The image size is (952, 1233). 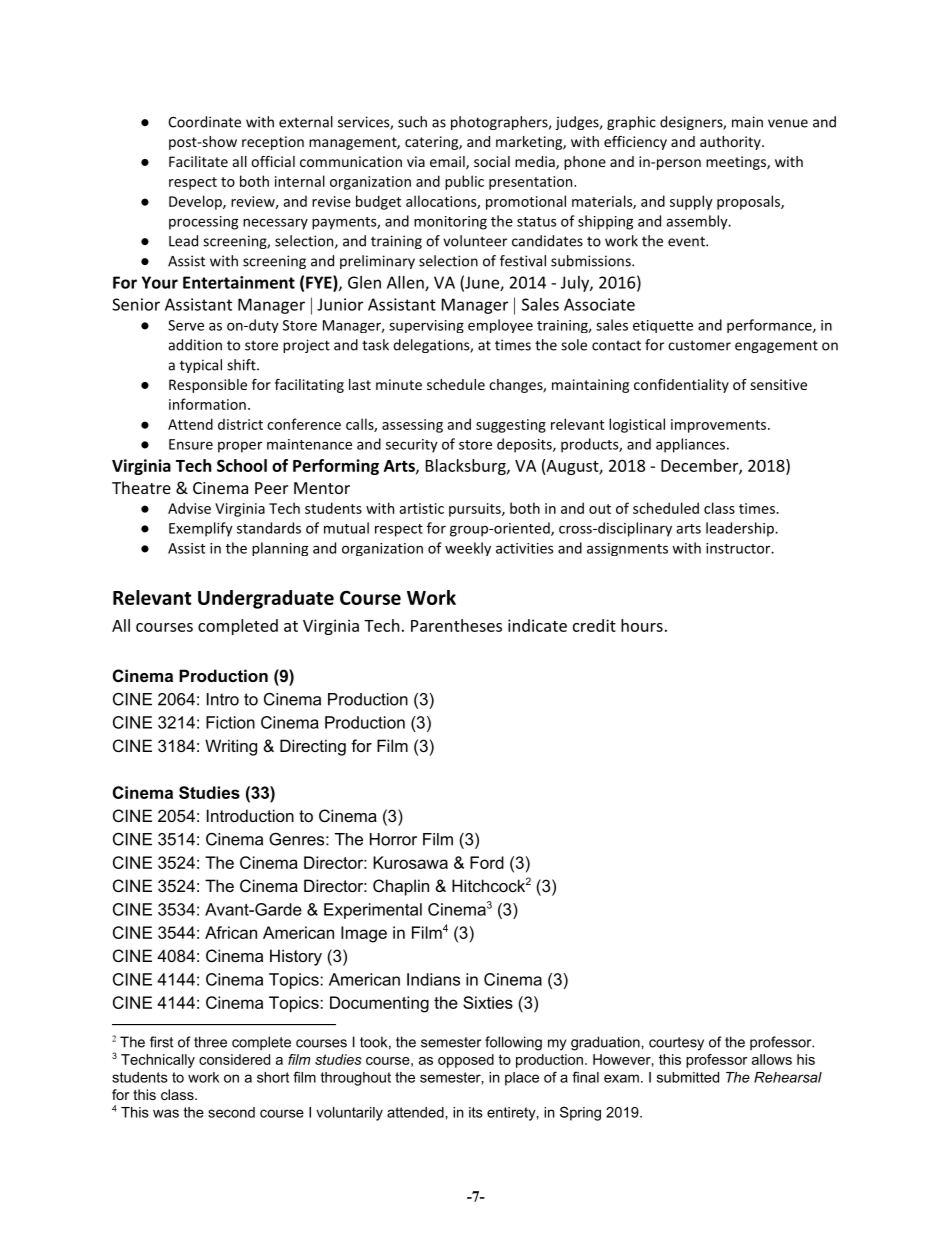 I want to click on Parentheses, so click(x=456, y=625).
